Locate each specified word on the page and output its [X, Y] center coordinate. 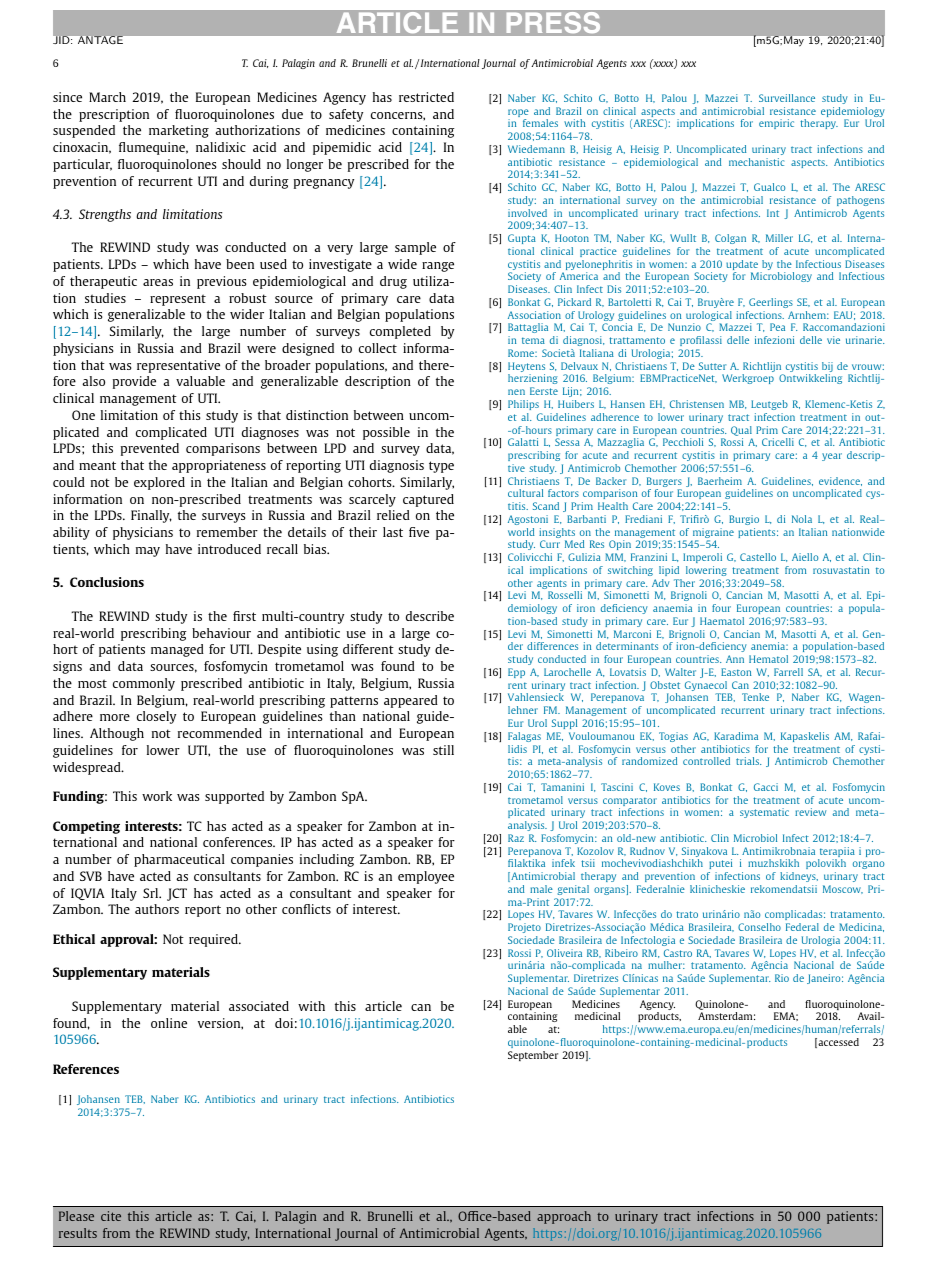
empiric [776, 124]
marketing [179, 131]
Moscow [843, 889]
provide [134, 382]
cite [111, 1216]
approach [564, 1217]
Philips [523, 405]
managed [177, 650]
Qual [741, 431]
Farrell [788, 672]
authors [157, 909]
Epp [516, 673]
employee [426, 877]
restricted [426, 97]
